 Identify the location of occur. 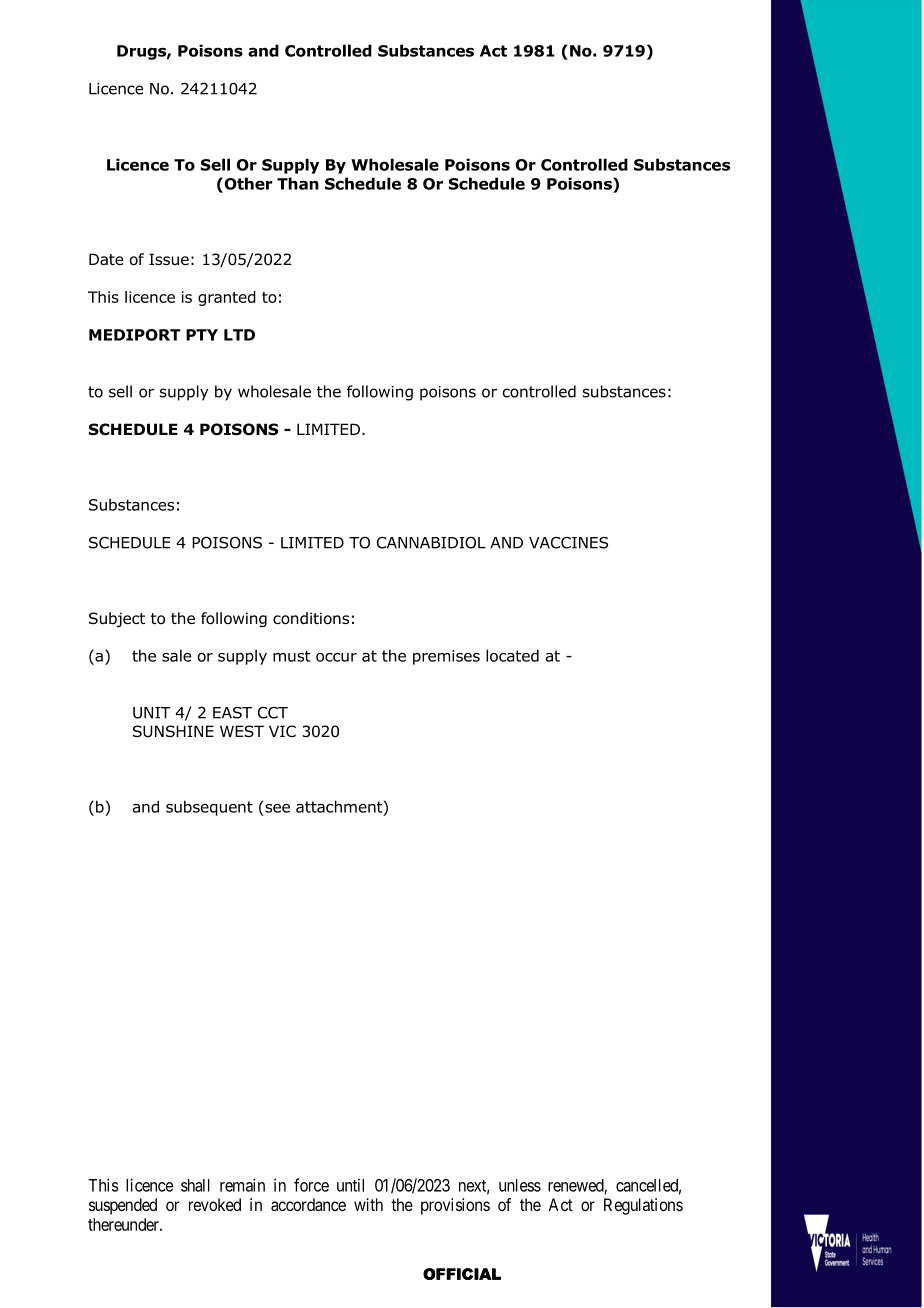
(336, 657).
